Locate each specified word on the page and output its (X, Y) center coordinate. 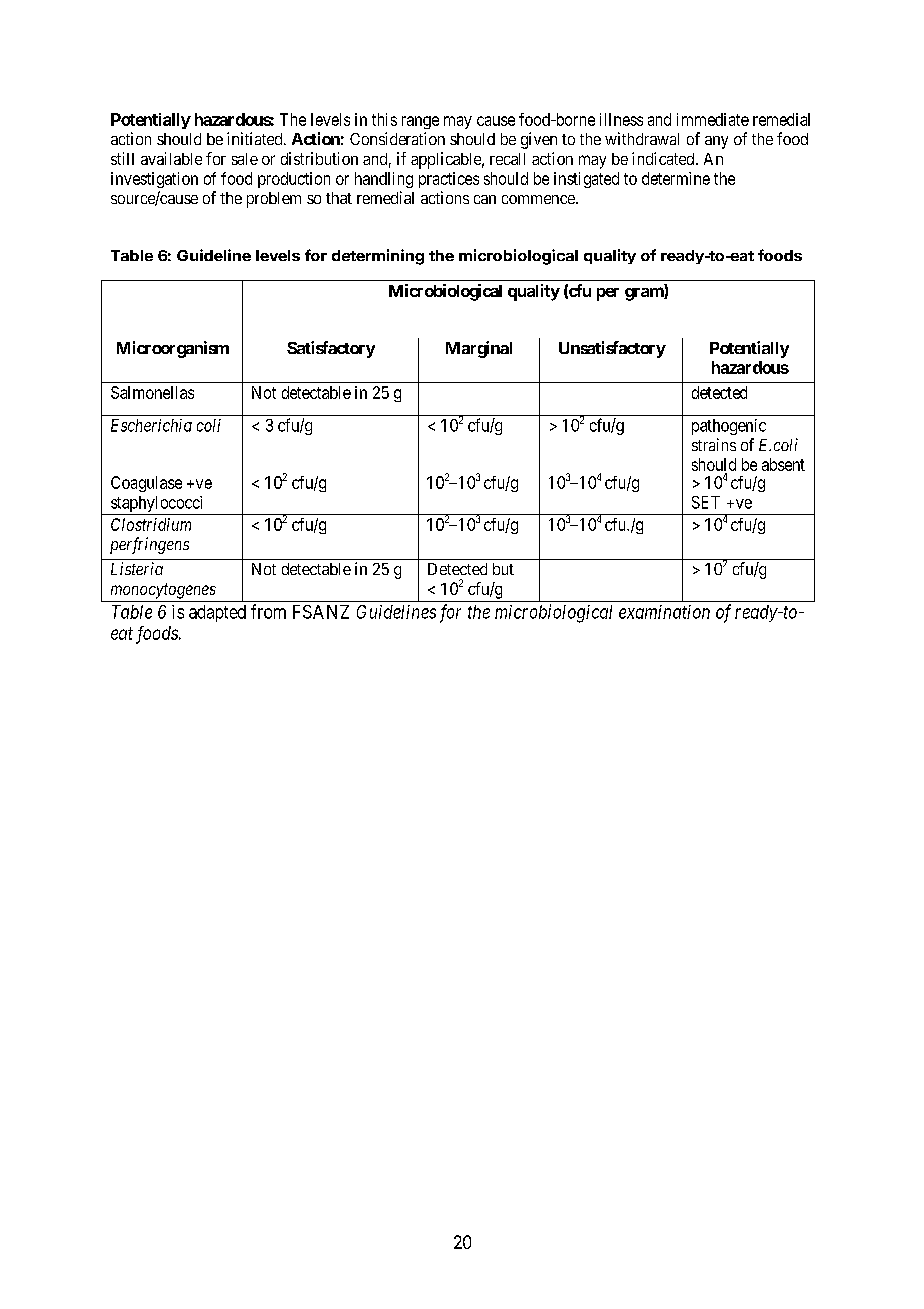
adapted (217, 613)
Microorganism (173, 349)
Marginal (479, 349)
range (420, 122)
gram (645, 294)
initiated (256, 138)
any (716, 142)
